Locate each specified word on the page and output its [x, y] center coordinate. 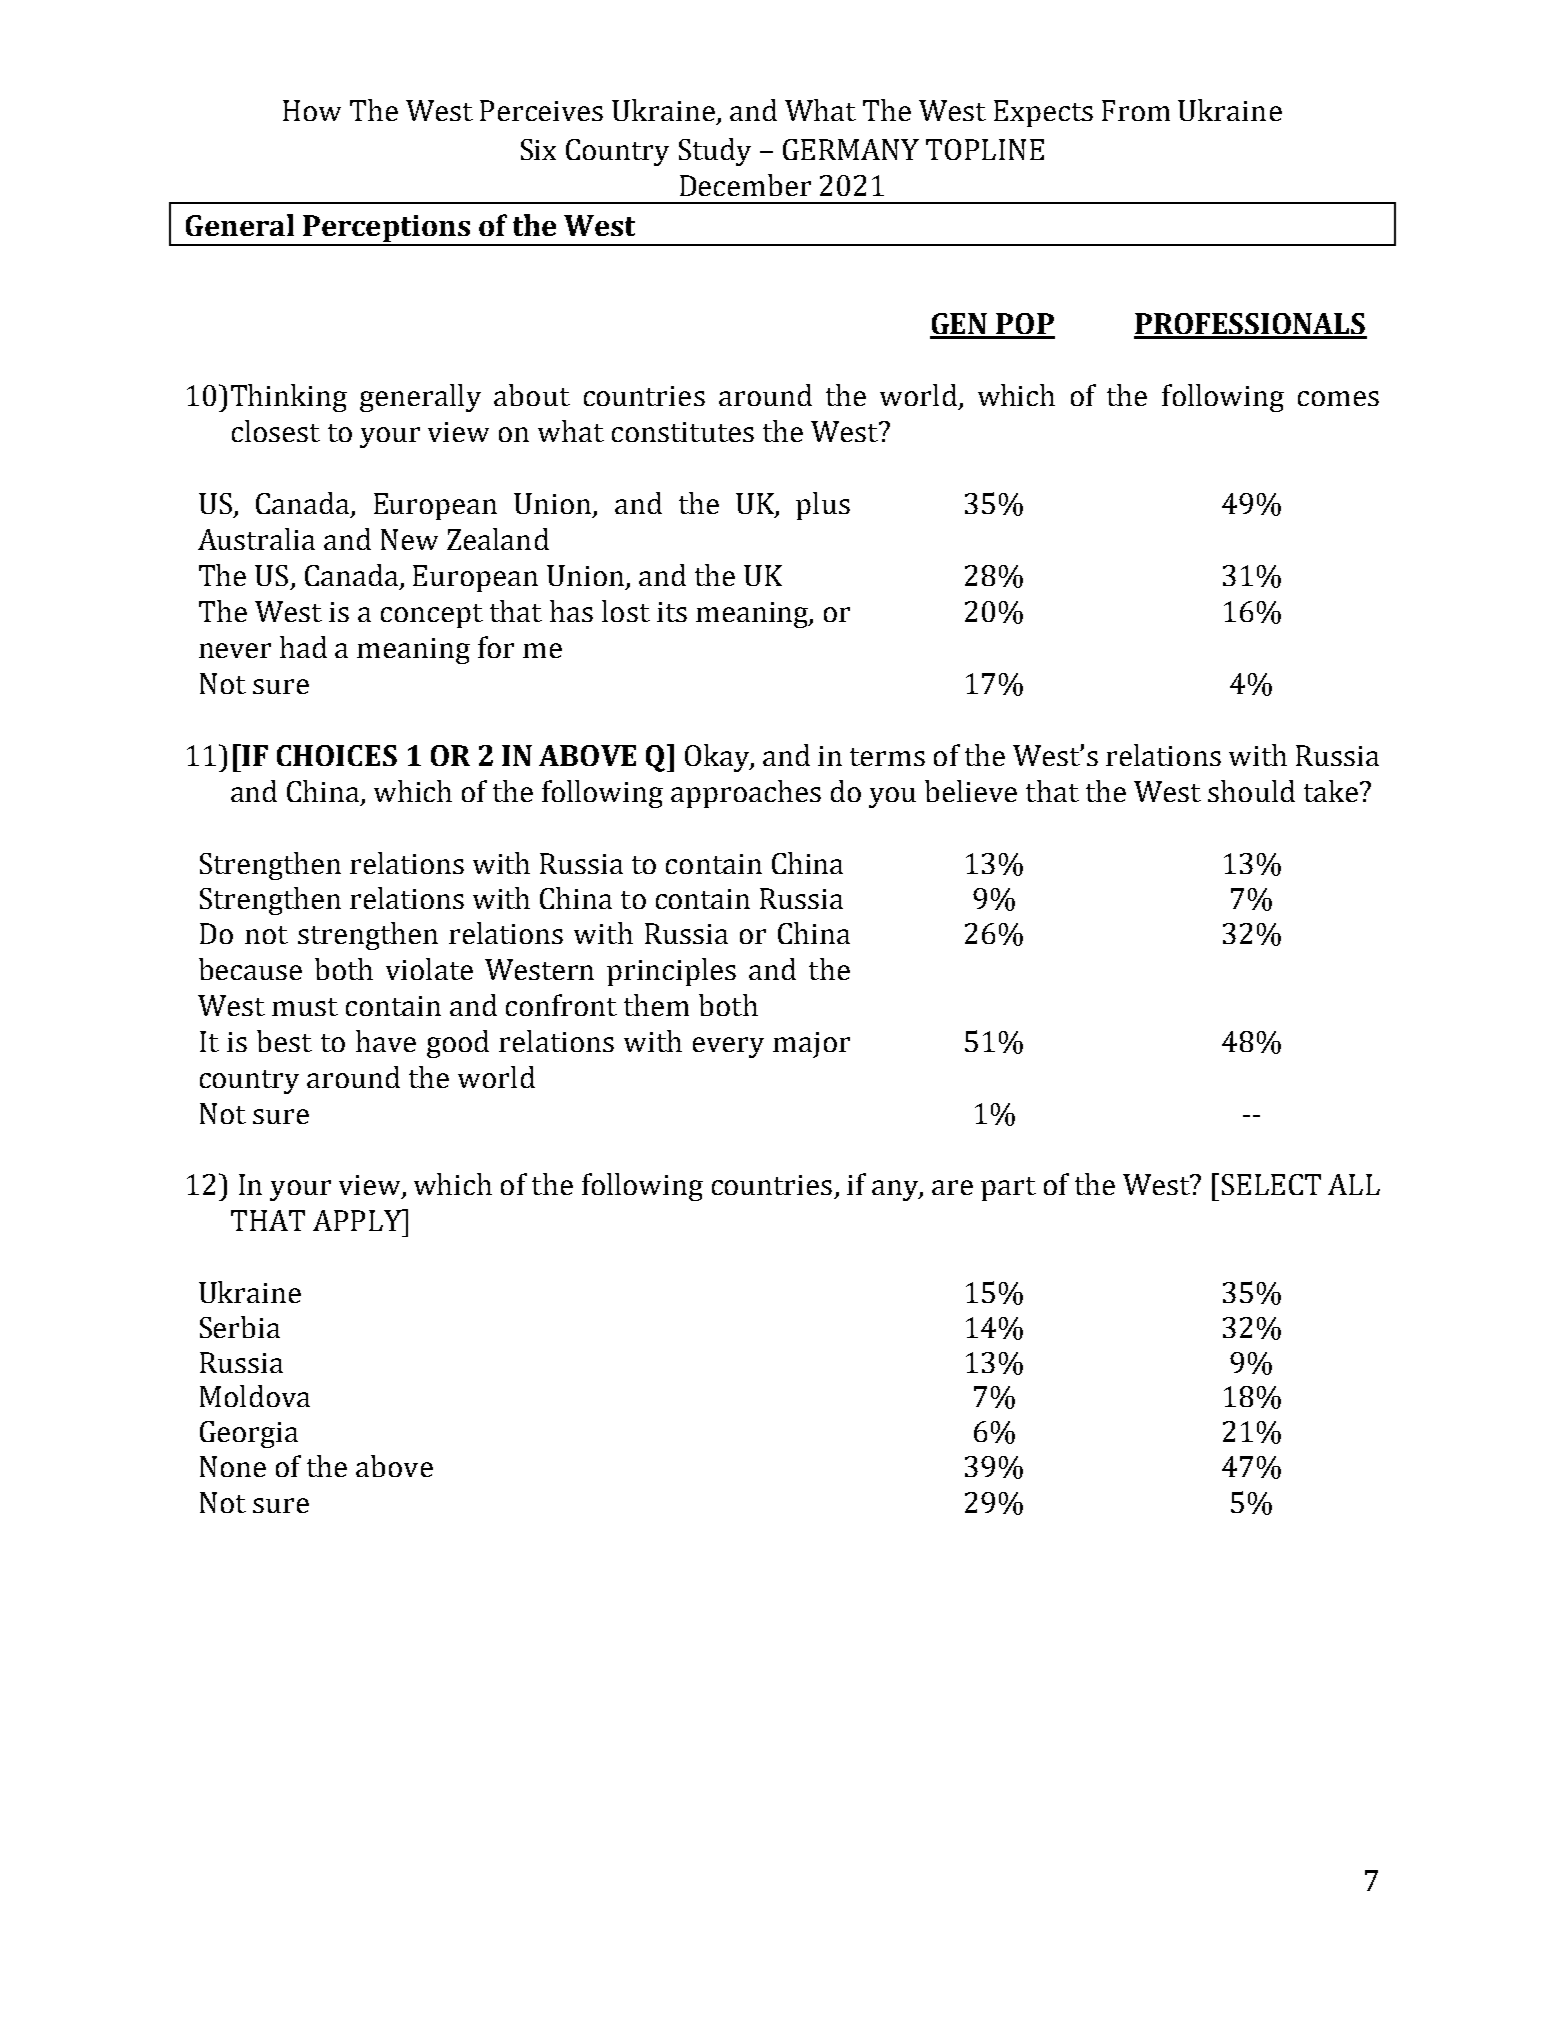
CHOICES [337, 755]
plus [823, 506]
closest [276, 431]
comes [1338, 398]
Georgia [249, 1434]
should [1251, 791]
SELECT [1271, 1184]
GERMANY [851, 149]
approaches [746, 794]
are [952, 1187]
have [386, 1041]
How [312, 110]
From [1136, 110]
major [811, 1045]
